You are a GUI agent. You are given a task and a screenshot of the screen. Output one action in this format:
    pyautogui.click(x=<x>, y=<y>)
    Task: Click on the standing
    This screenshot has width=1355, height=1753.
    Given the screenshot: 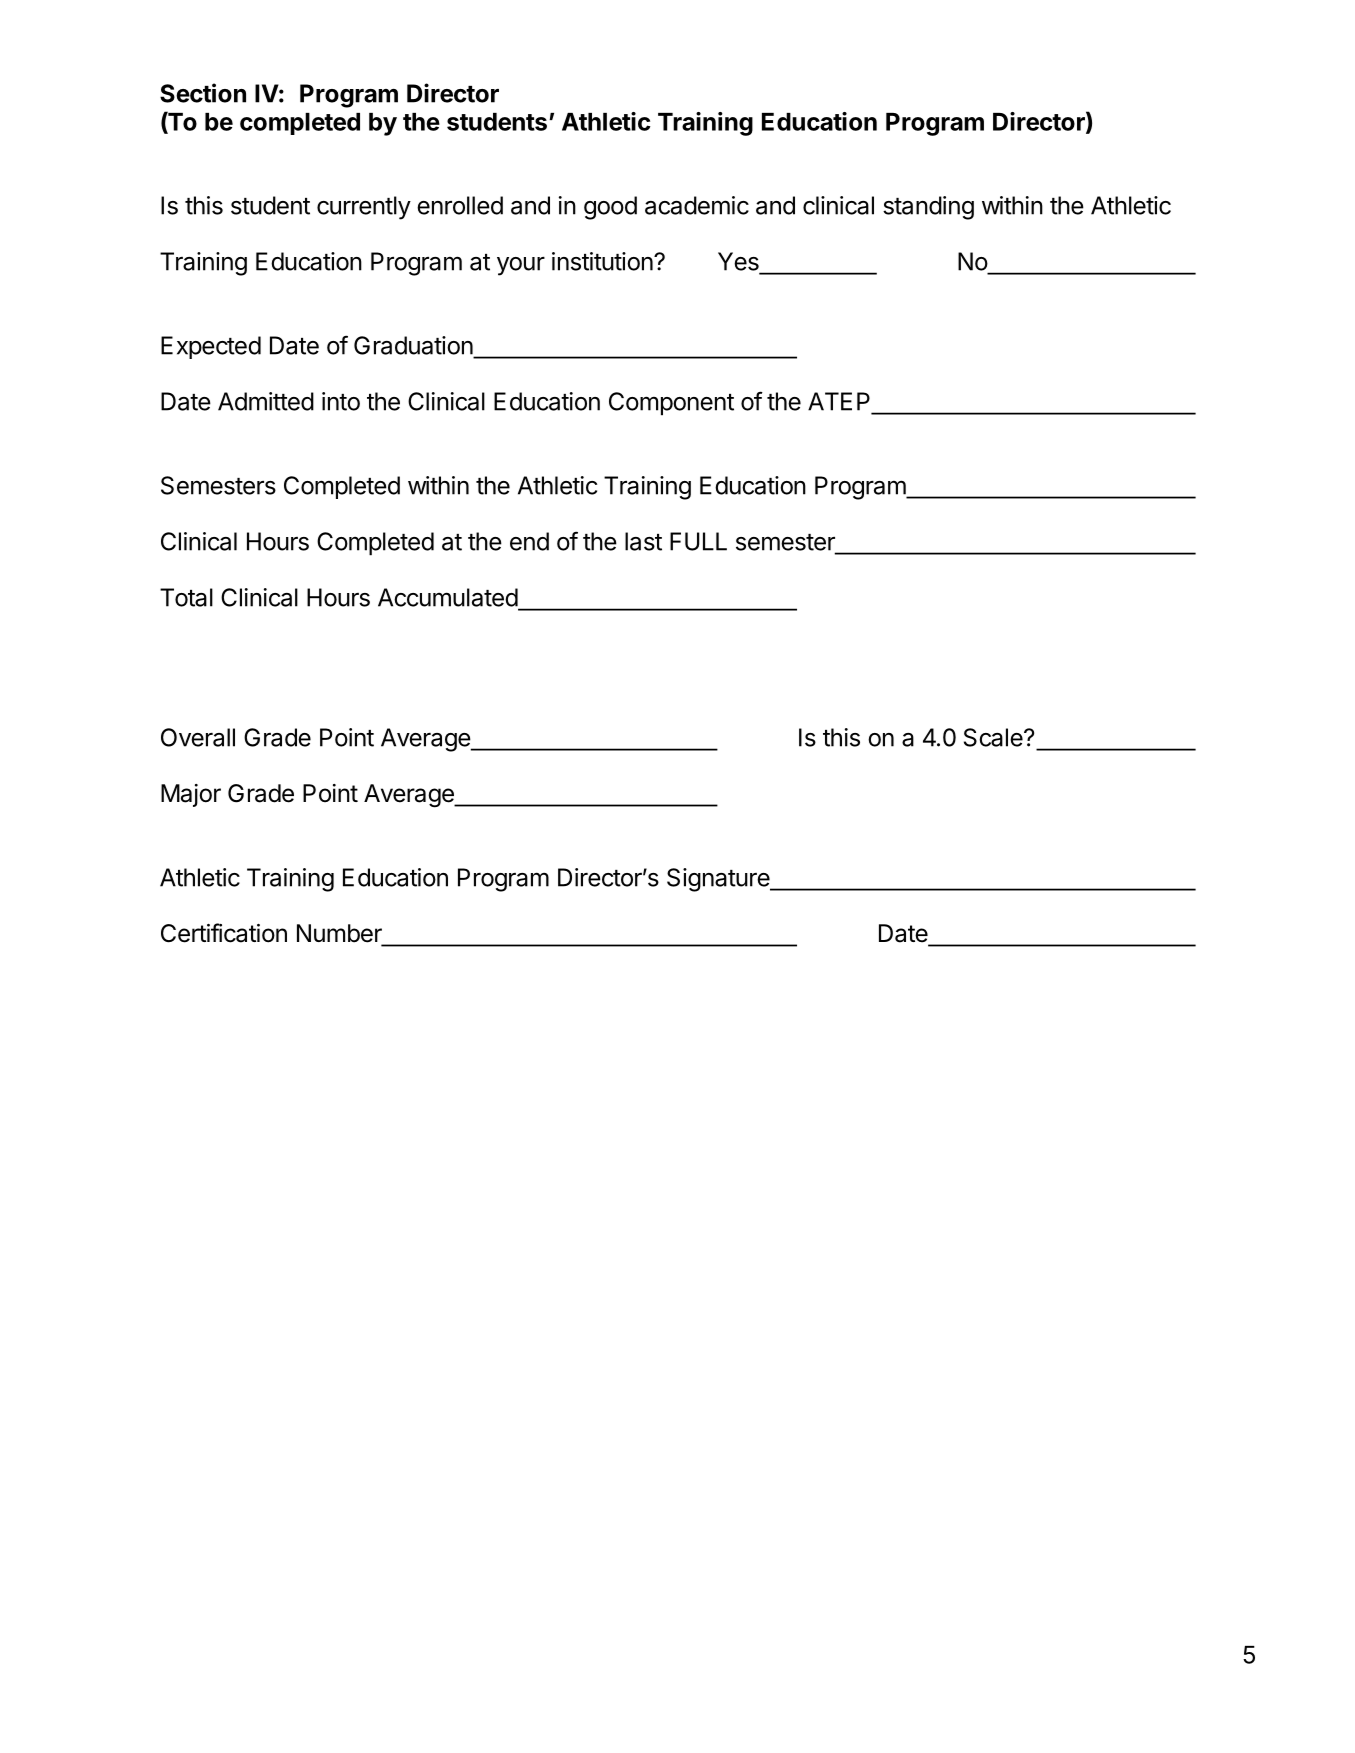 What is the action you would take?
    pyautogui.click(x=928, y=208)
